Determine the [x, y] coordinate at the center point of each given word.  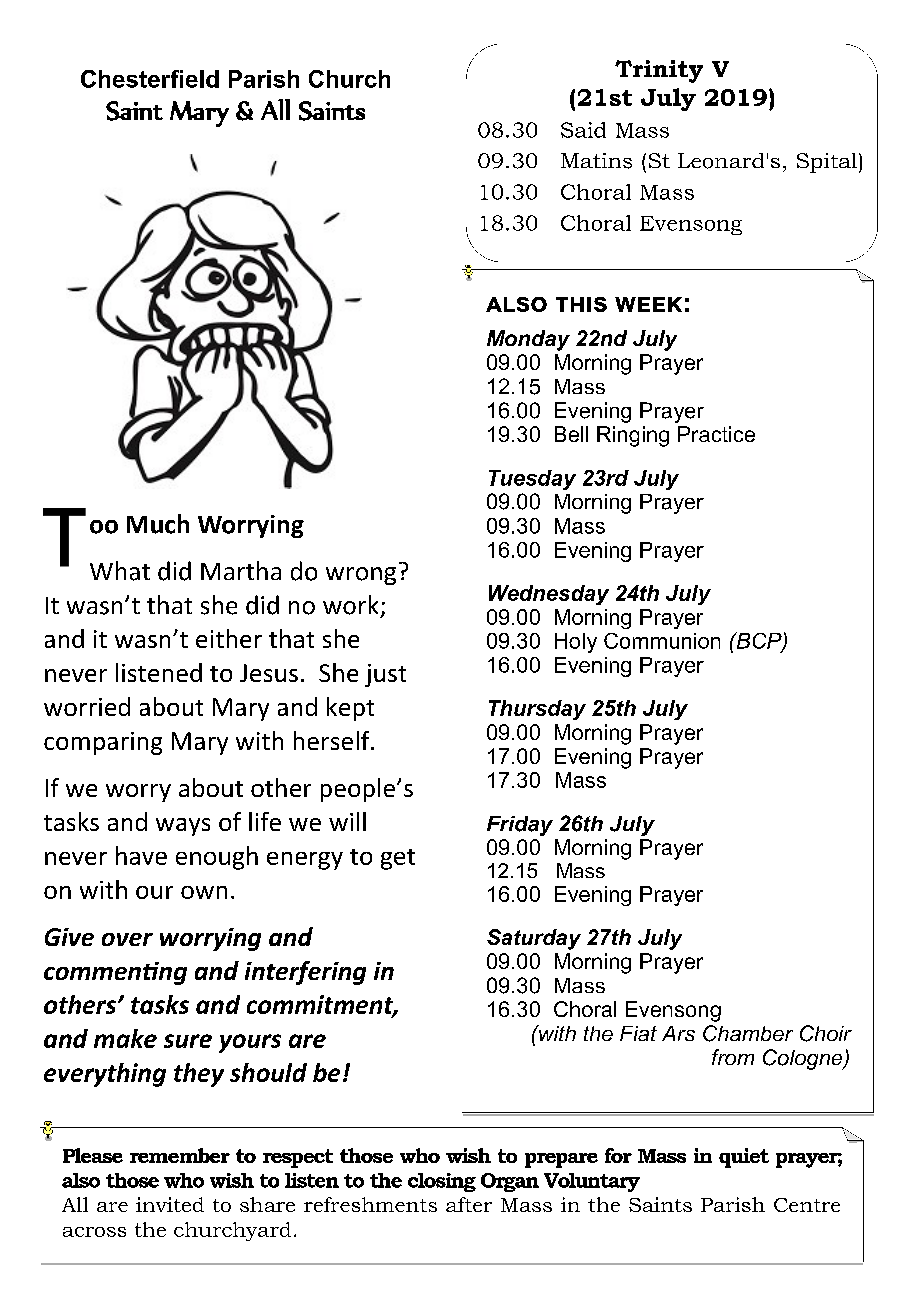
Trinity [659, 71]
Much [158, 524]
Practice [716, 434]
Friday [520, 826]
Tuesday [532, 480]
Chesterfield [150, 79]
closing [442, 1182]
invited [170, 1204]
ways [183, 827]
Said [583, 130]
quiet [744, 1158]
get [398, 859]
